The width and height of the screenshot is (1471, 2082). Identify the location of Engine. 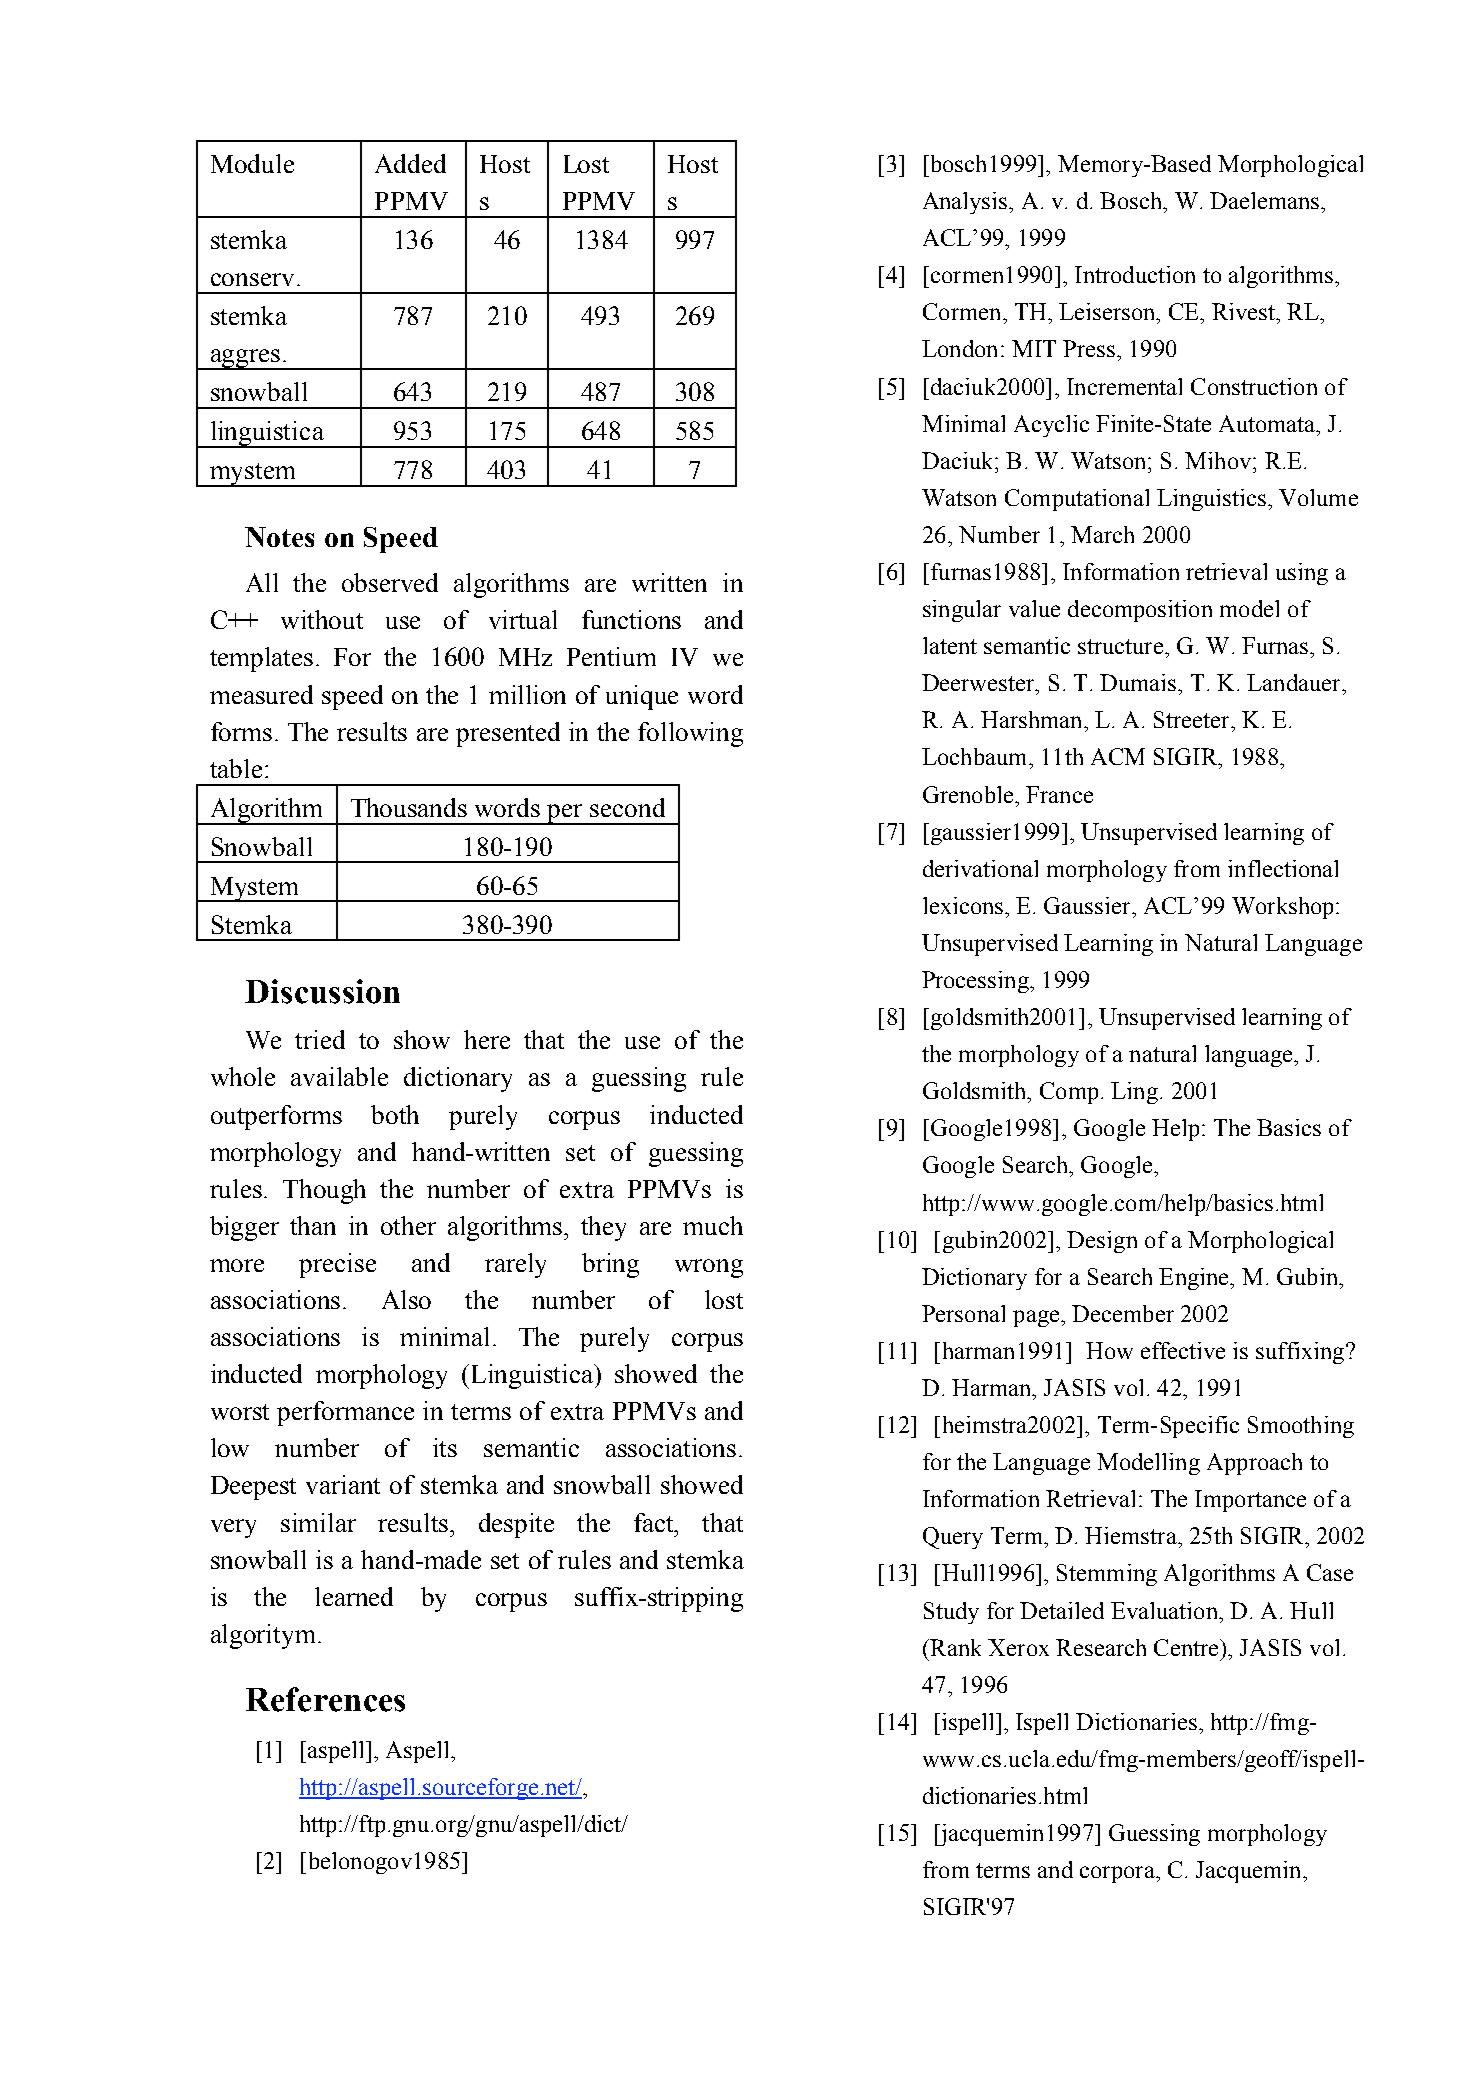
(1195, 1279).
